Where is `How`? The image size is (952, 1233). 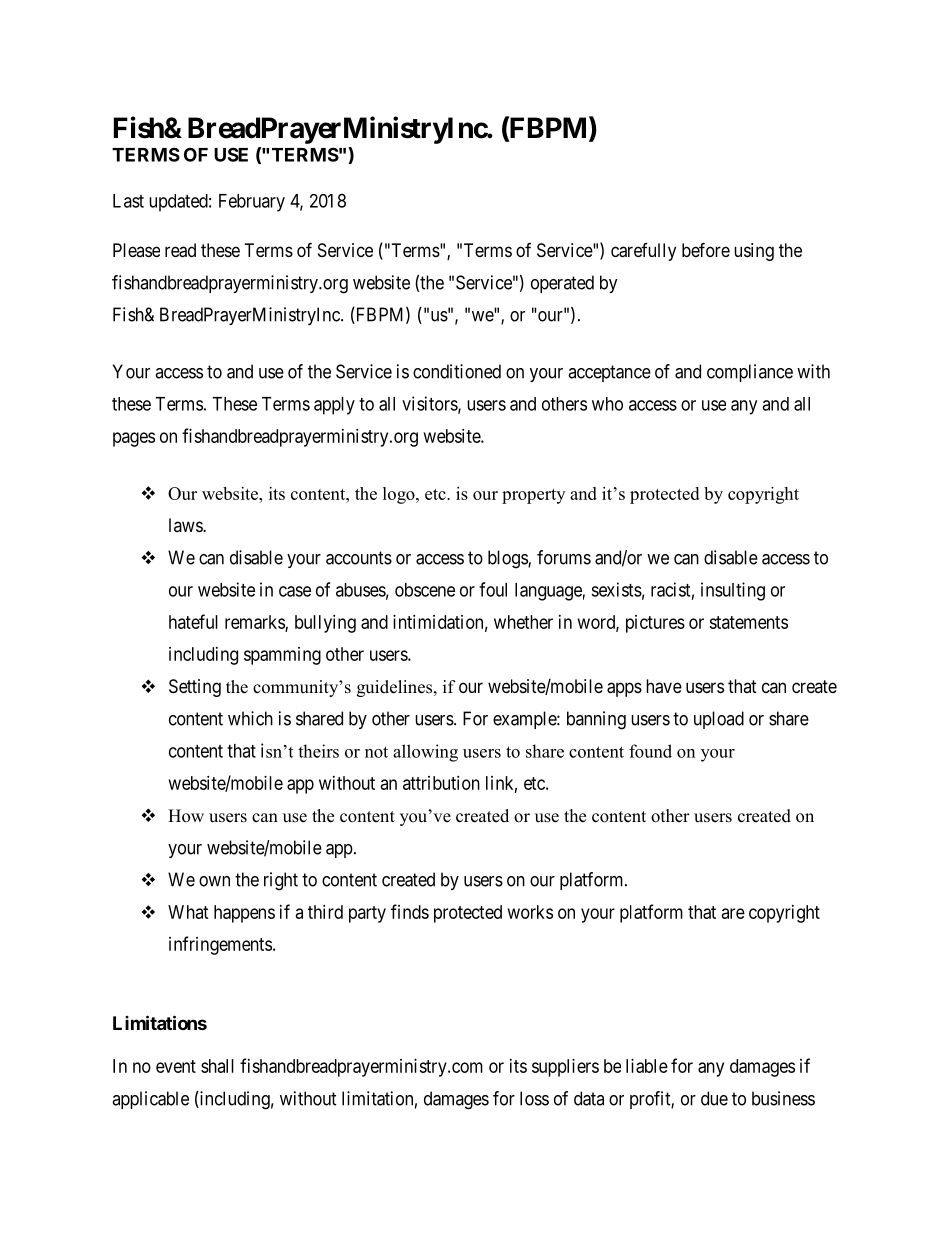
How is located at coordinates (186, 816).
